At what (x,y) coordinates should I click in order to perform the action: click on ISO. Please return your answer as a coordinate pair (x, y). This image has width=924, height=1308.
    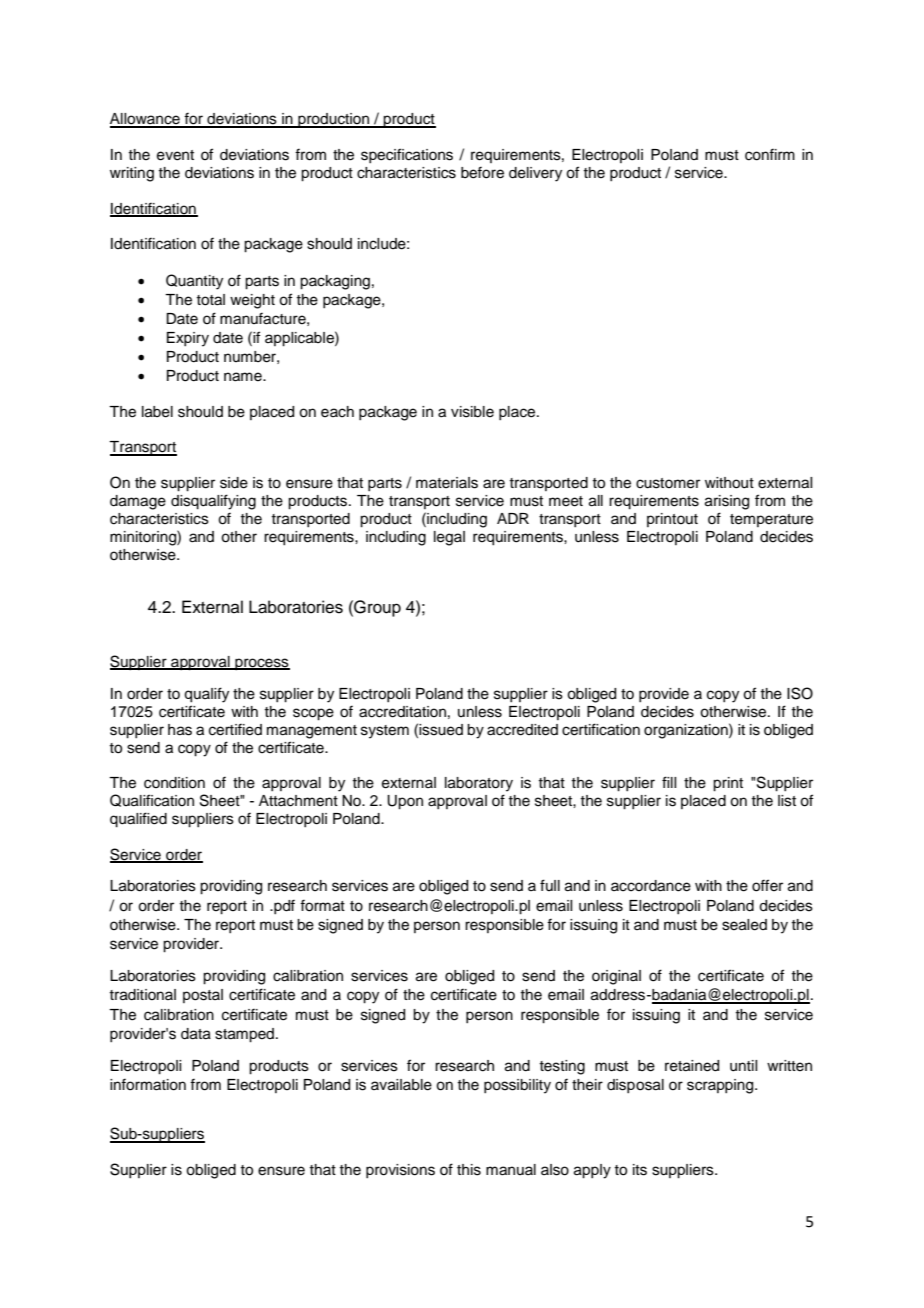
    Looking at the image, I should click on (800, 693).
